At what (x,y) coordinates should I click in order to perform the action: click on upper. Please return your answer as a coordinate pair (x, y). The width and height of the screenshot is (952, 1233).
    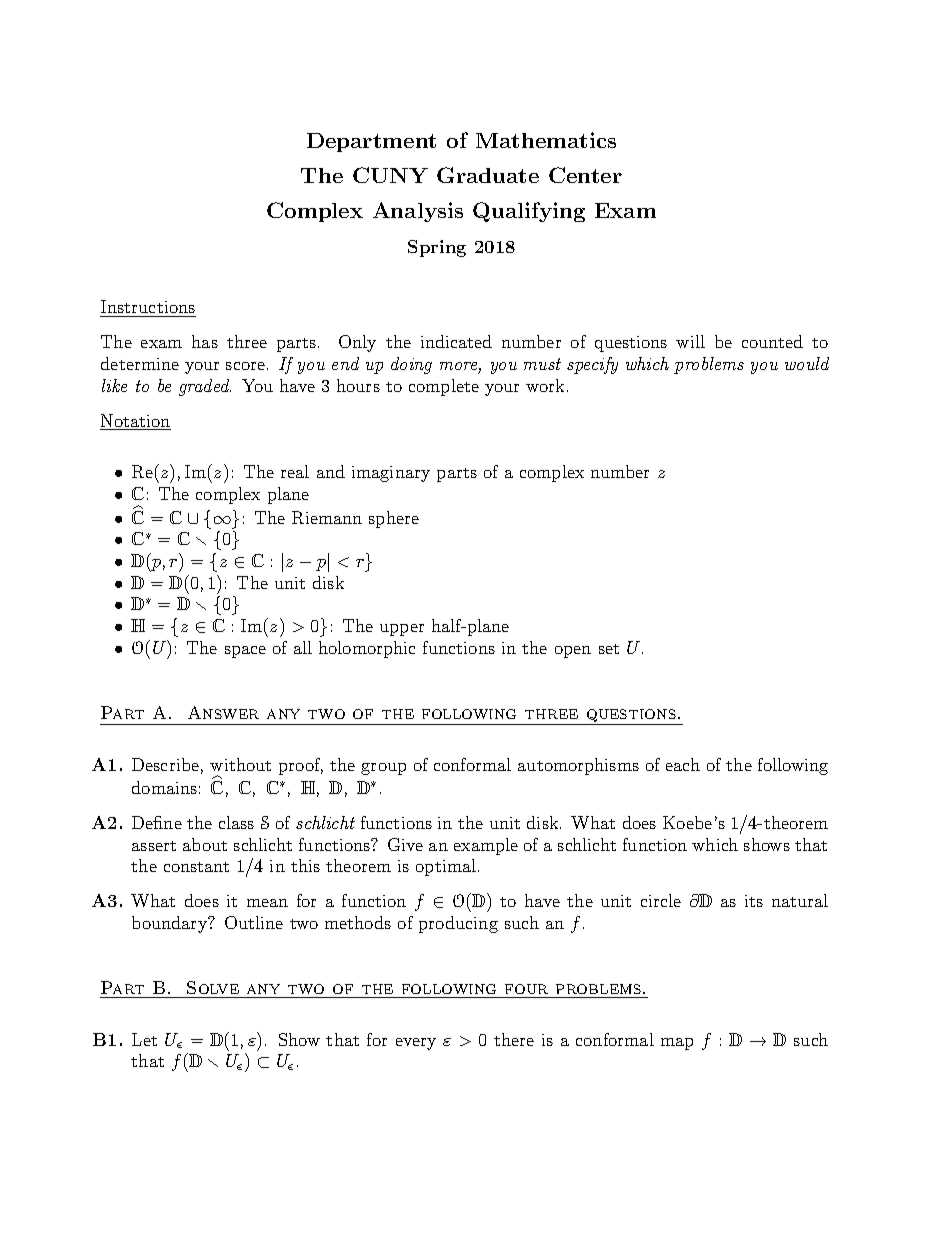
    Looking at the image, I should click on (402, 630).
